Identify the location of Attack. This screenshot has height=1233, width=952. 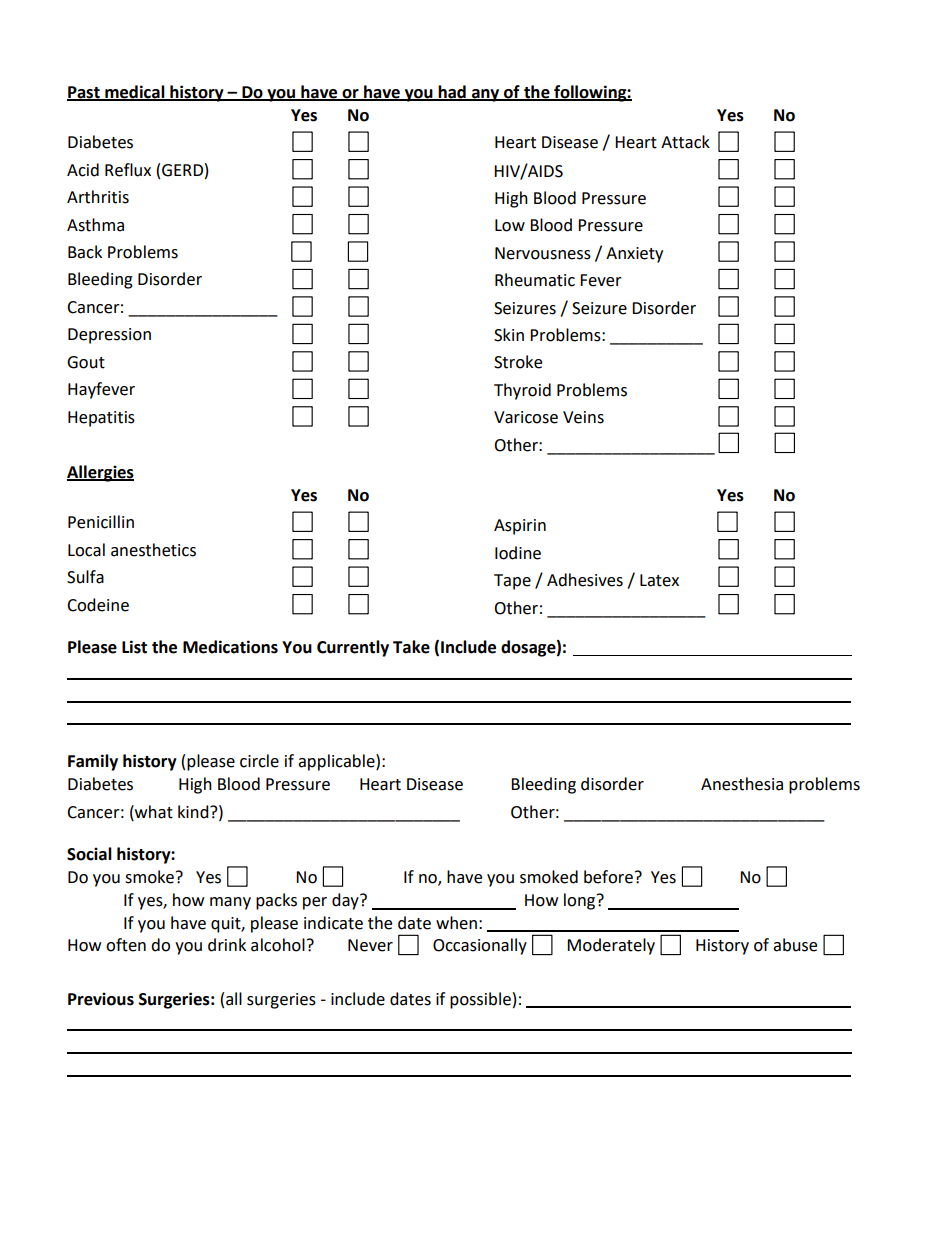
(685, 142).
